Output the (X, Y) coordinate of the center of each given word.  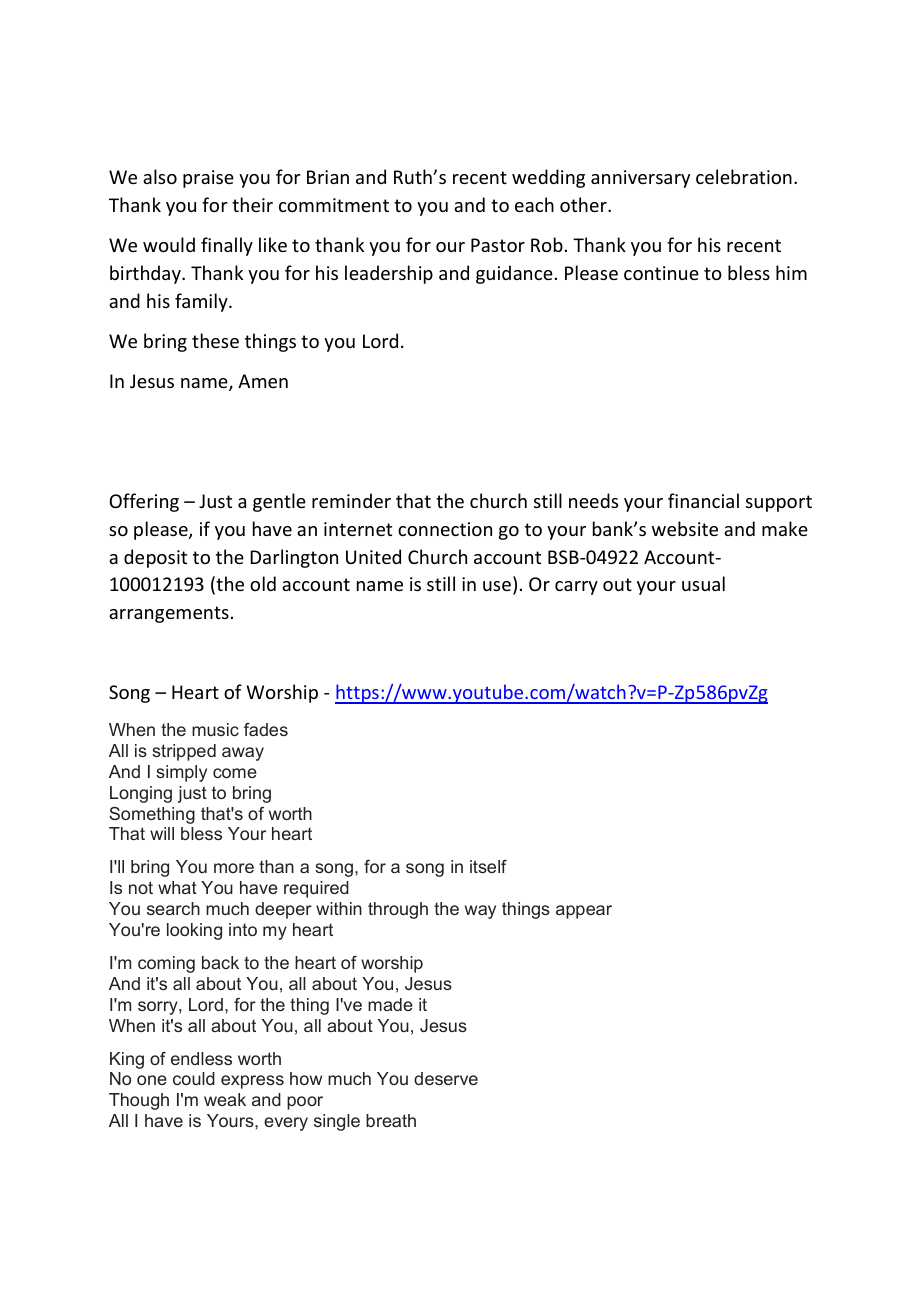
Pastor (498, 245)
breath (391, 1120)
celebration (744, 176)
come (235, 773)
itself (488, 866)
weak (225, 1099)
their (252, 204)
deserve (446, 1078)
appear (584, 912)
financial (703, 500)
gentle (279, 502)
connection (445, 529)
